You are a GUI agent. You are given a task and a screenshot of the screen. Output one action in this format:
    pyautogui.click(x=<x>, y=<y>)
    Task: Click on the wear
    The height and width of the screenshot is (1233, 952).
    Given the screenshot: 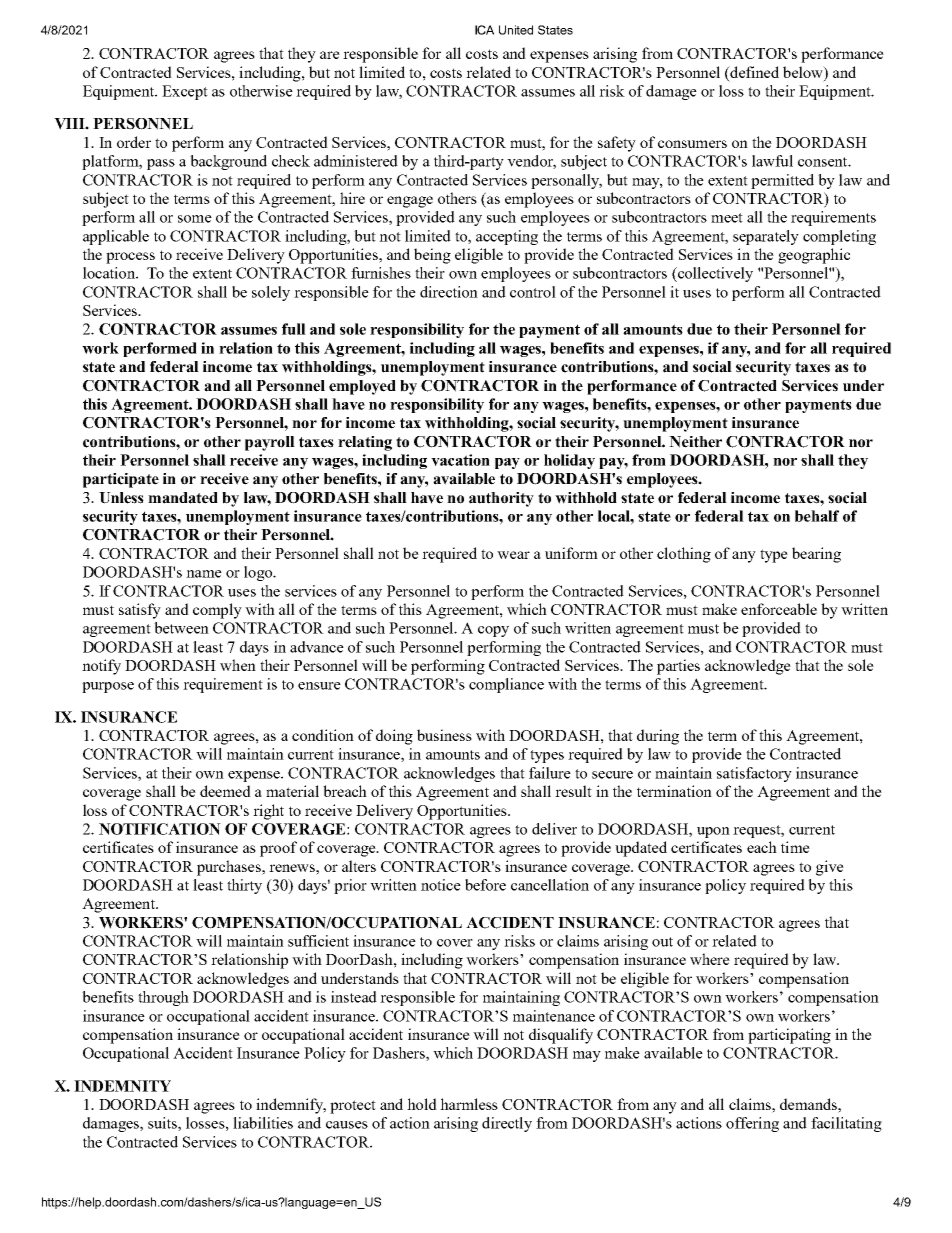 What is the action you would take?
    pyautogui.click(x=513, y=555)
